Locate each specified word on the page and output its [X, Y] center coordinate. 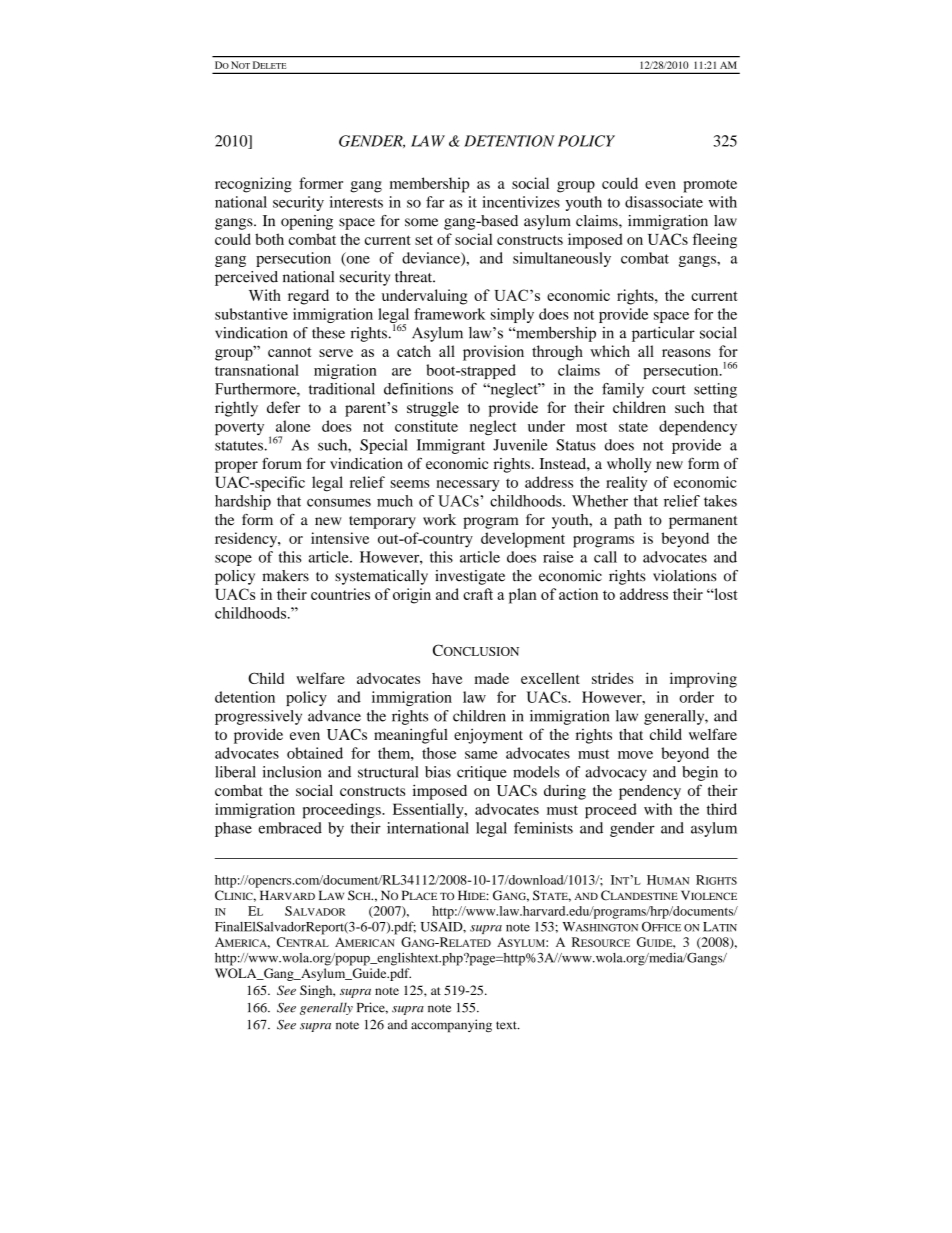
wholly [629, 465]
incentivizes [521, 202]
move [635, 755]
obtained [315, 753]
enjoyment [488, 736]
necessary [467, 486]
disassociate [664, 202]
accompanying [451, 1026]
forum [282, 463]
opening [307, 222]
